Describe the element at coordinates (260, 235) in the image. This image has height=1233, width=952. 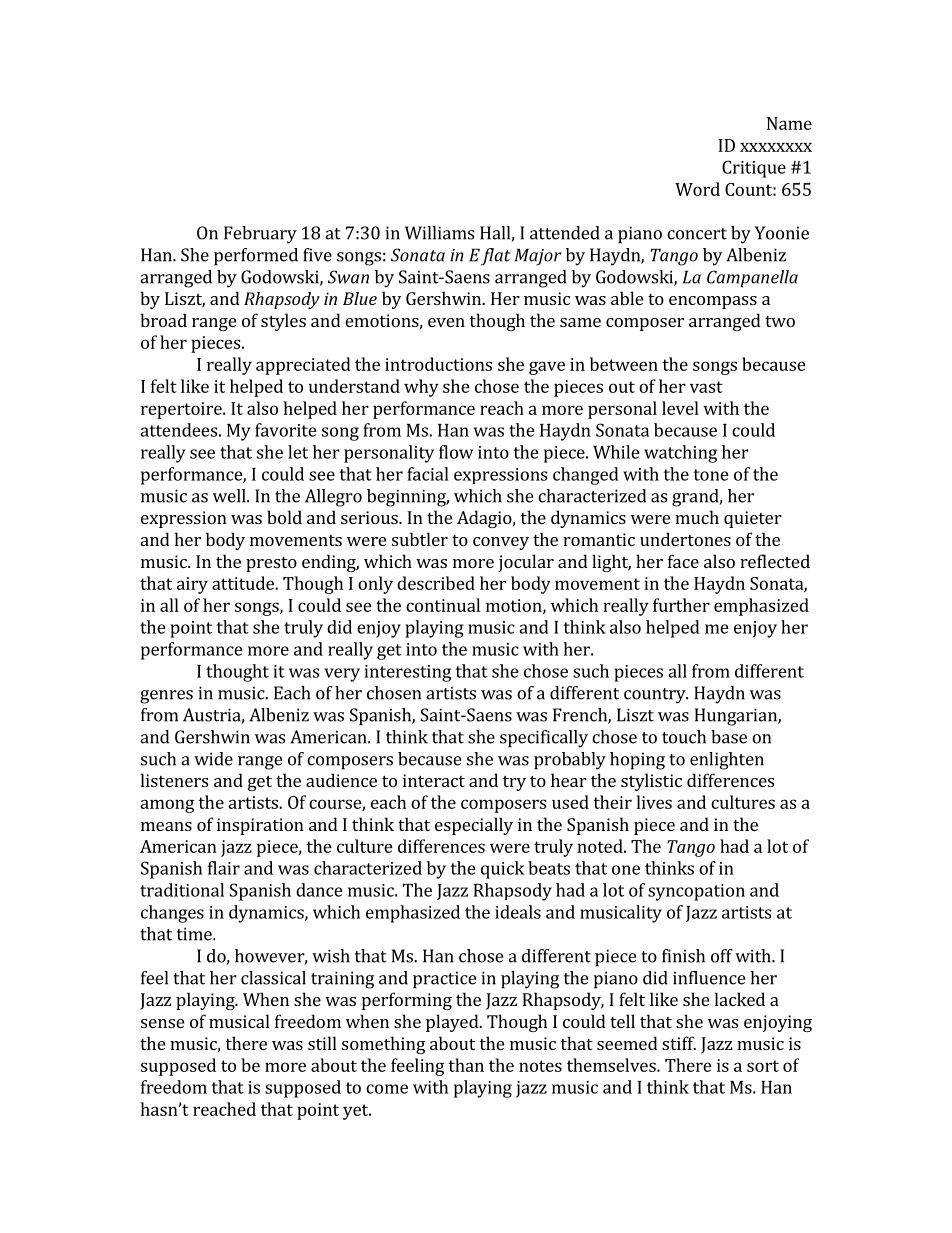
I see `February` at that location.
